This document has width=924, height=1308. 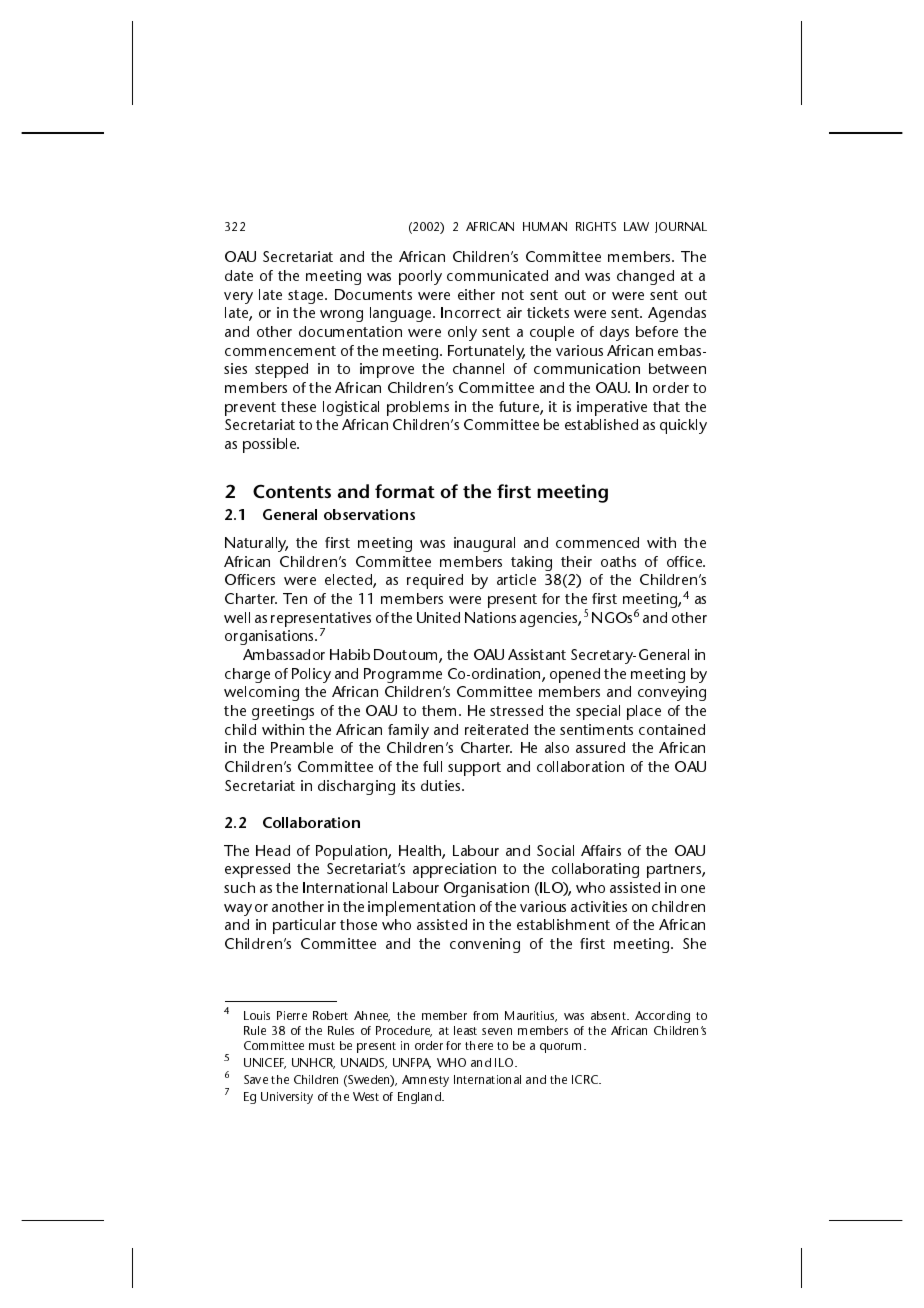 I want to click on changed, so click(x=645, y=277).
